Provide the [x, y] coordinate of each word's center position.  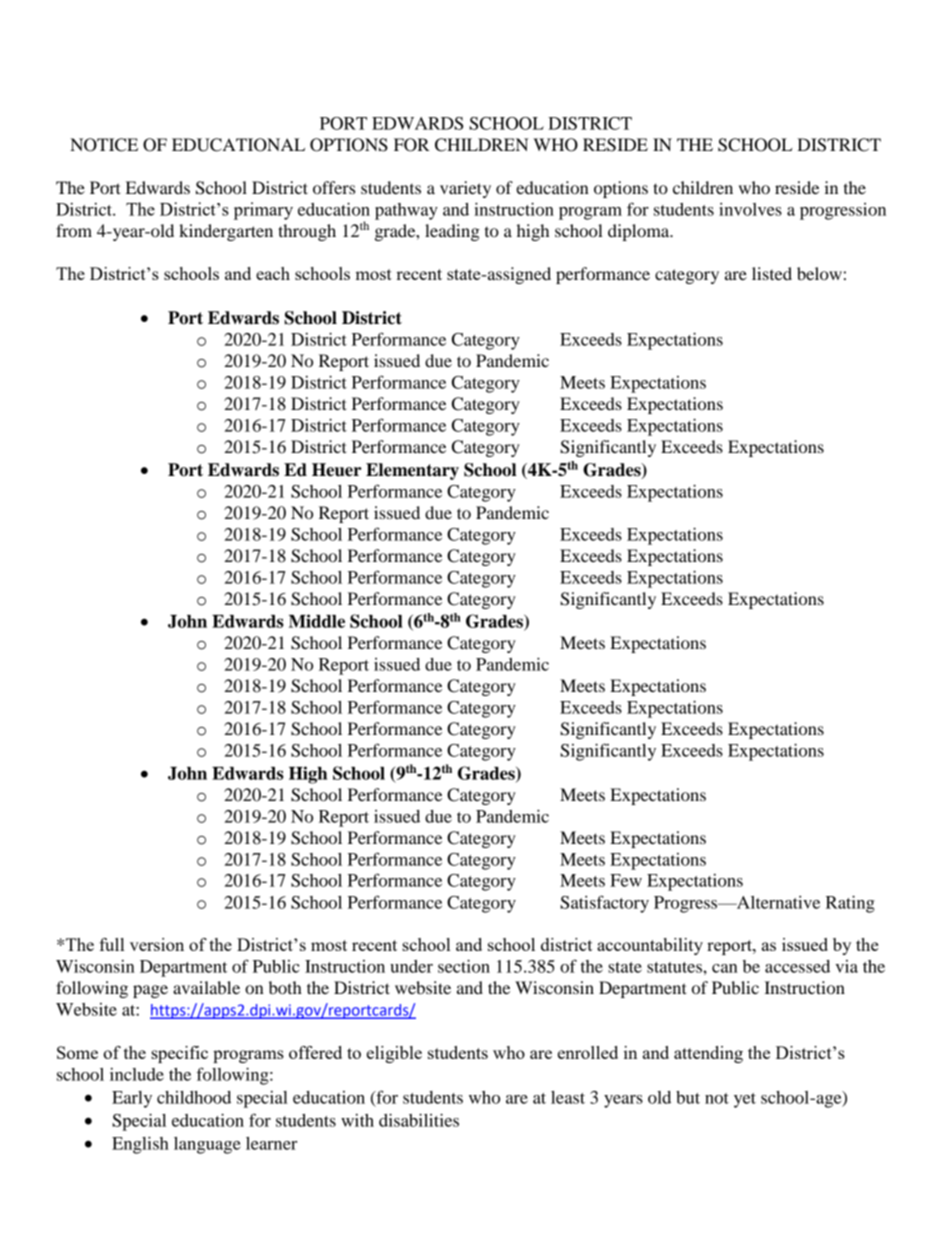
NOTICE [104, 145]
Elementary [412, 471]
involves [750, 209]
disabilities [419, 1120]
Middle [317, 621]
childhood [194, 1097]
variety [465, 189]
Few [626, 880]
